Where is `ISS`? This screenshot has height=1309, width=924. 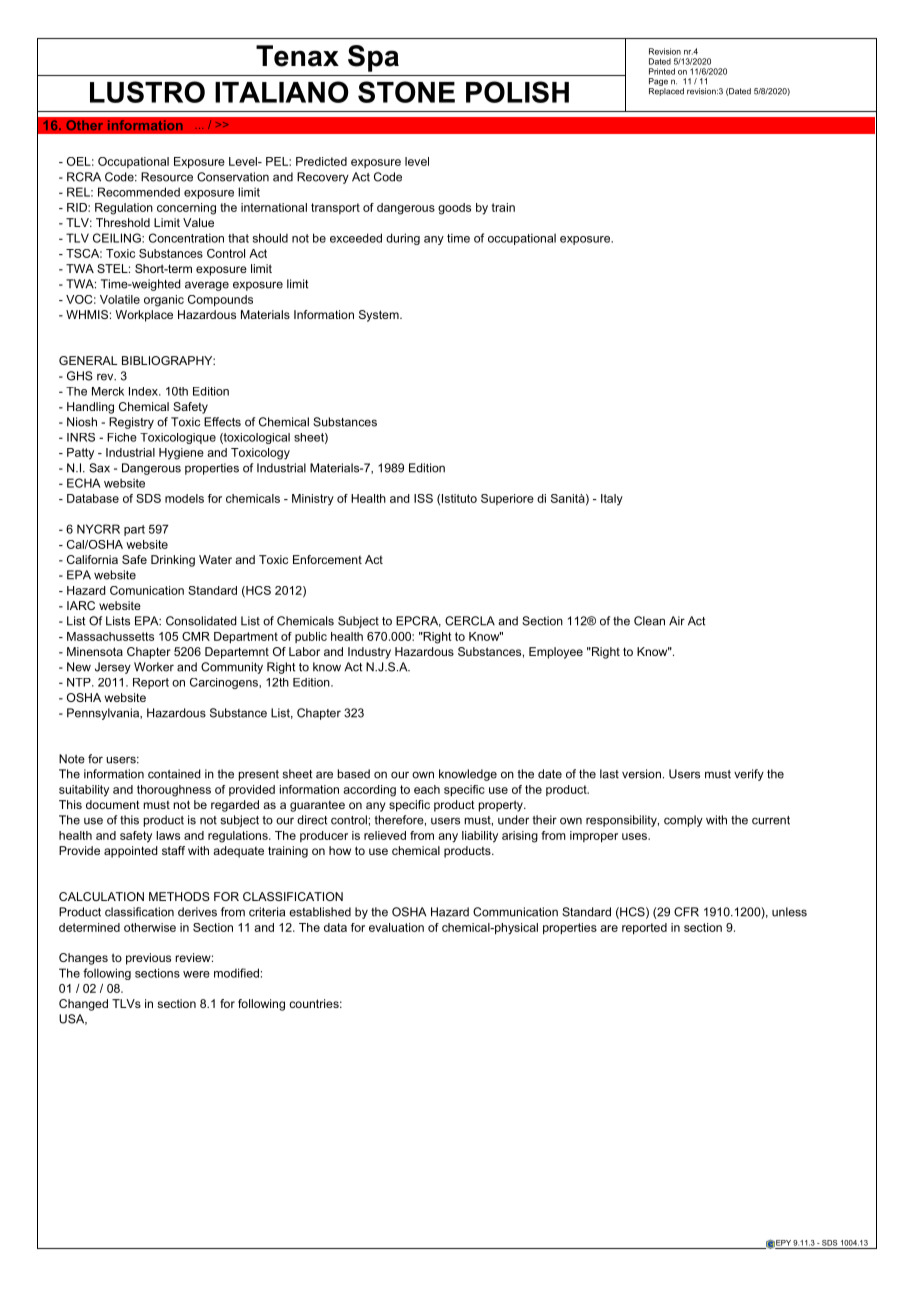
ISS is located at coordinates (423, 498).
